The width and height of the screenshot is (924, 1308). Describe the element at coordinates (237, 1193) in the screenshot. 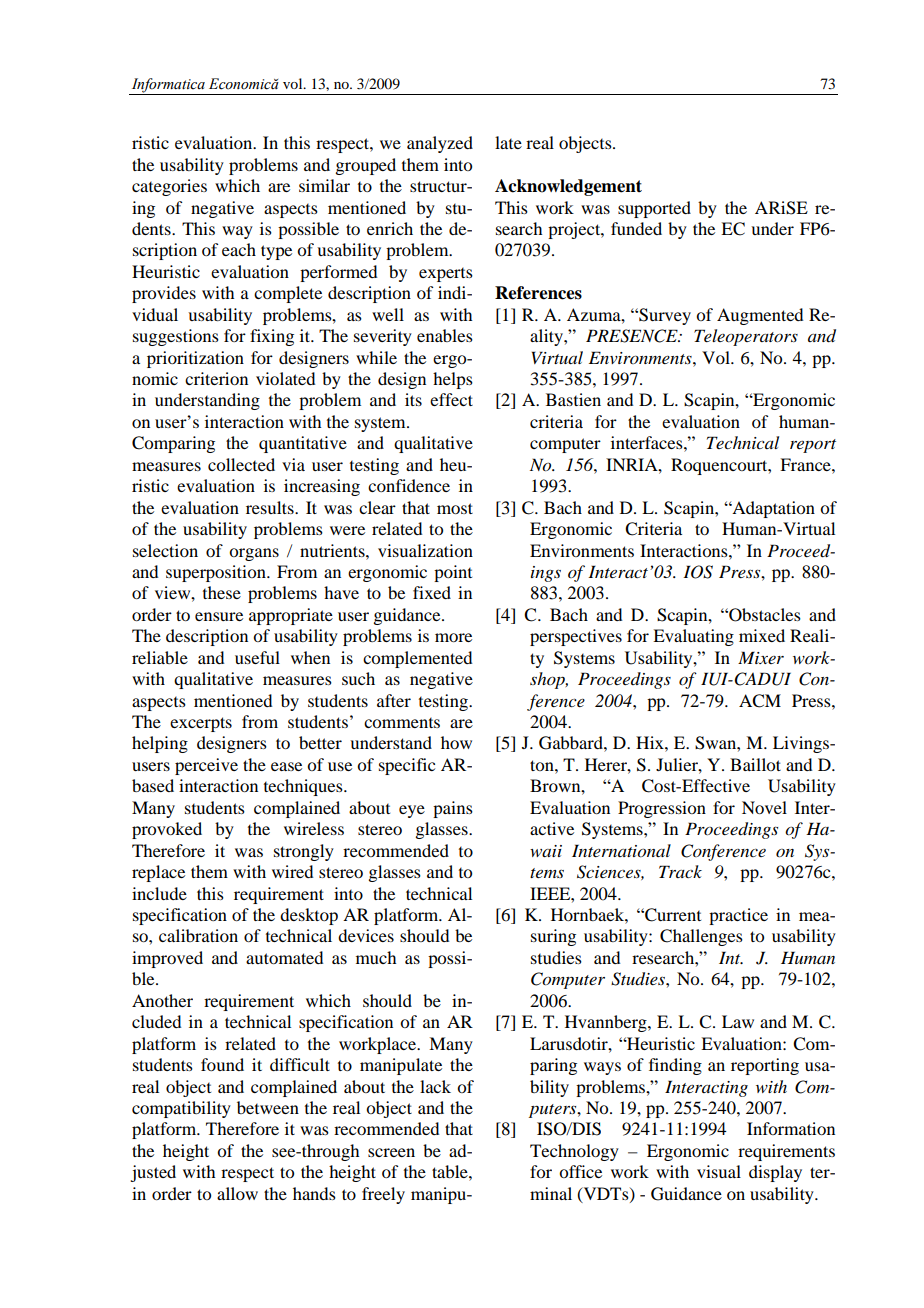

I see `allow` at that location.
